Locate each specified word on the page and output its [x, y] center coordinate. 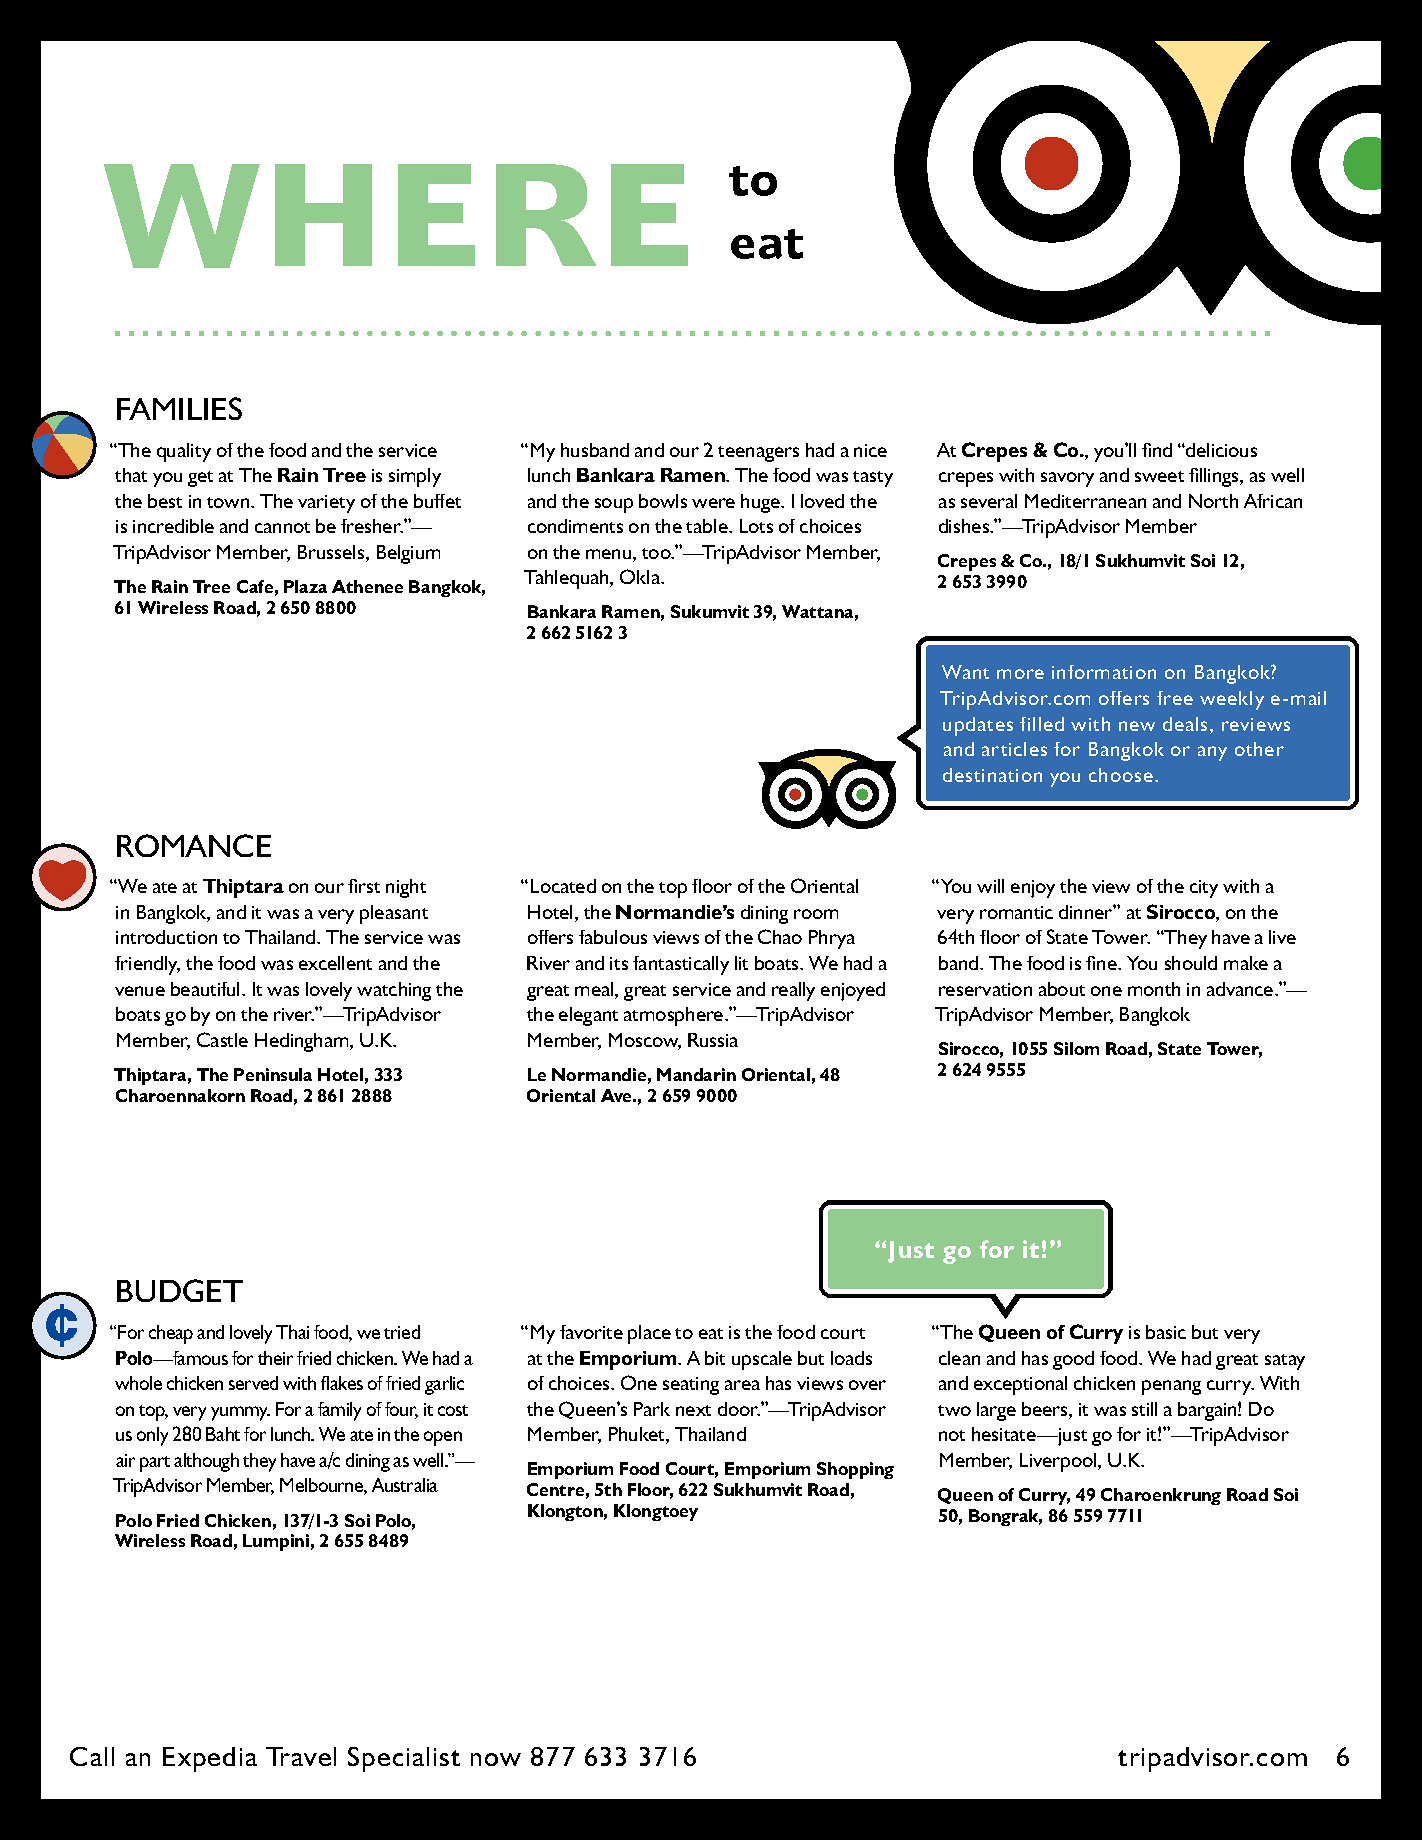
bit [715, 1358]
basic [1166, 1332]
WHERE [396, 216]
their [275, 1358]
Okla [641, 576]
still [1144, 1409]
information [1104, 672]
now [496, 1759]
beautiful [207, 989]
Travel [301, 1756]
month [1154, 989]
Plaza [305, 586]
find [1157, 450]
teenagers [758, 454]
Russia [713, 1040]
